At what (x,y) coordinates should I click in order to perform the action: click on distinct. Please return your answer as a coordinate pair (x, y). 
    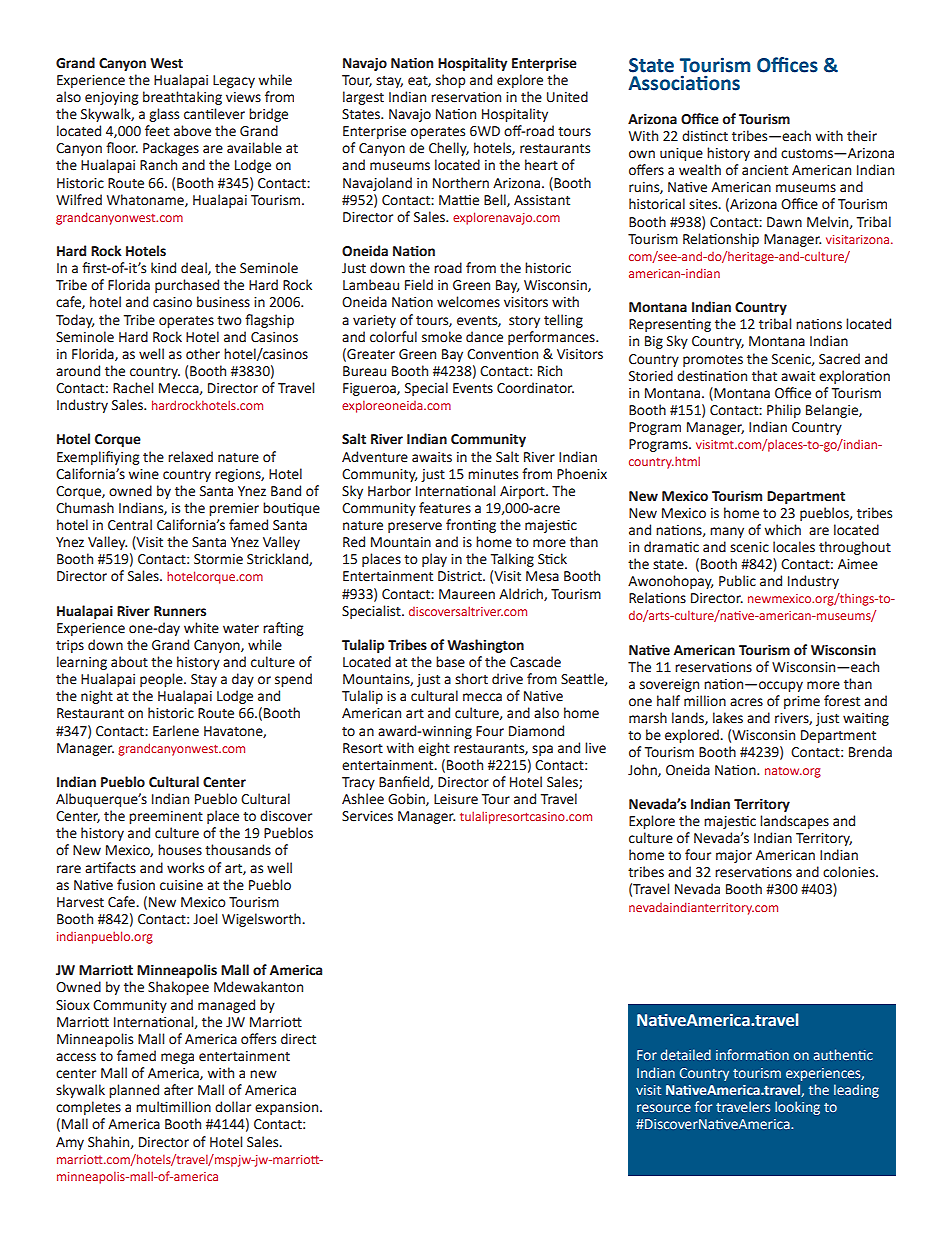
    Looking at the image, I should click on (705, 136).
